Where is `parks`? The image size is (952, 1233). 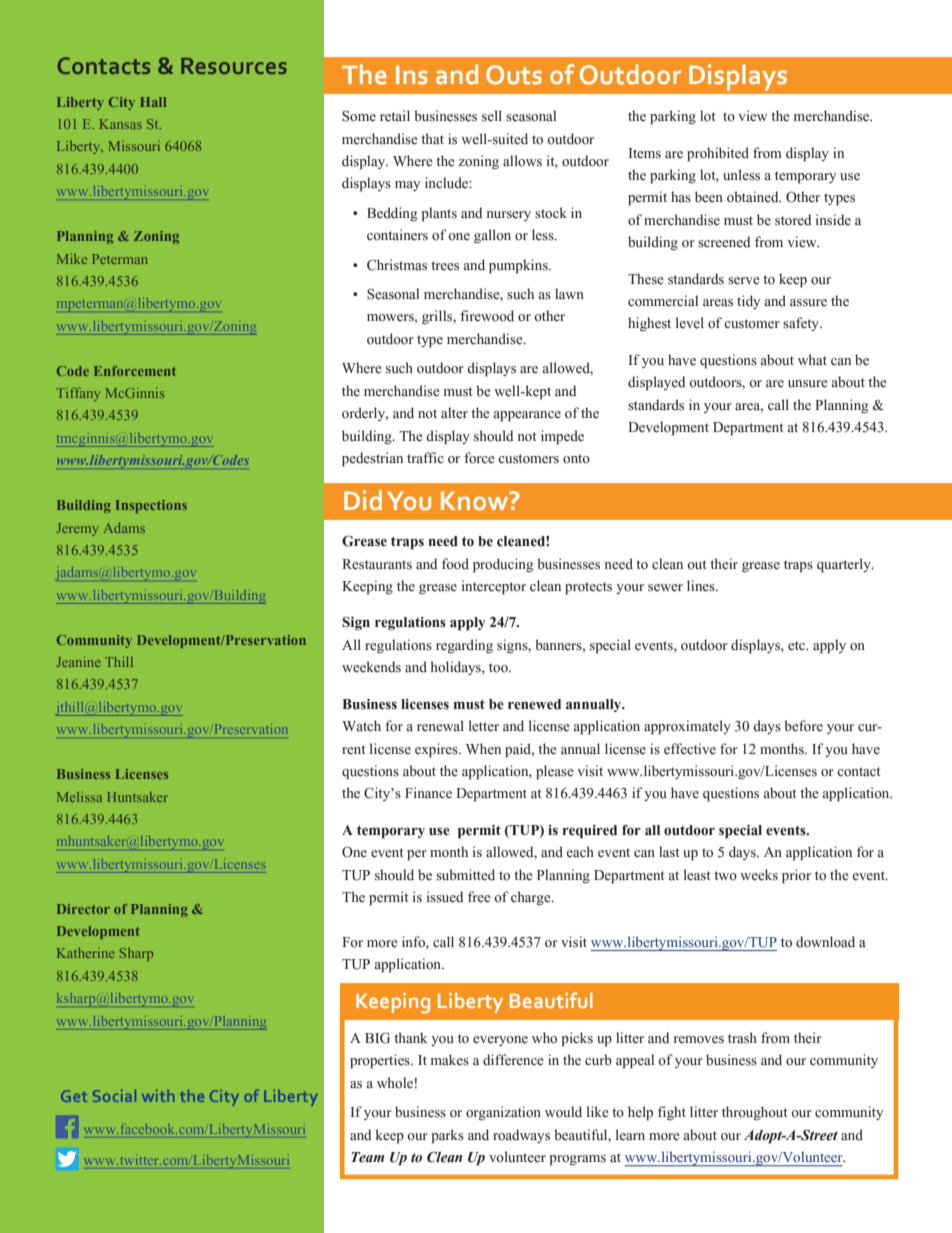
parks is located at coordinates (447, 1136).
